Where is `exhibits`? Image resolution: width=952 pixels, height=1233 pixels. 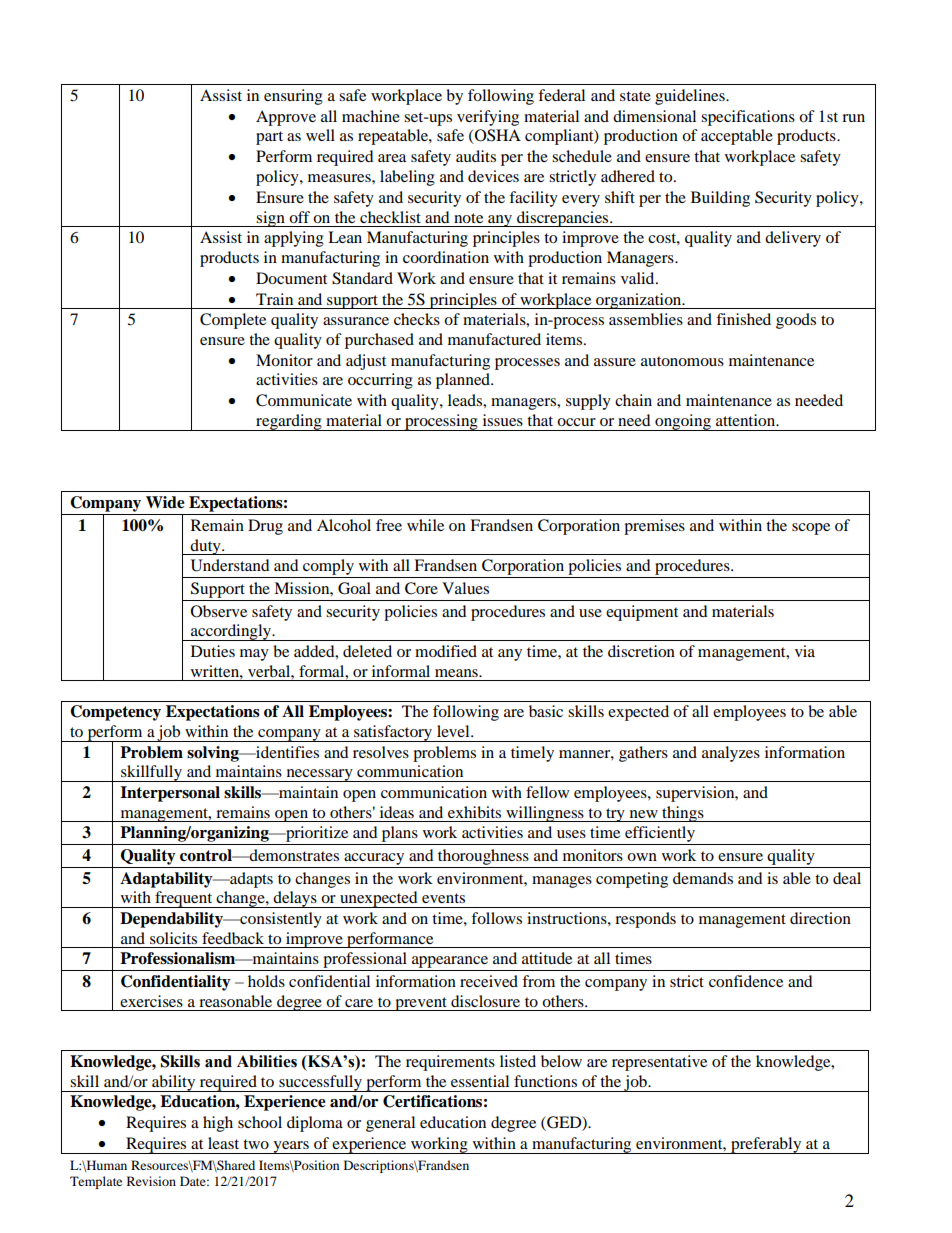 exhibits is located at coordinates (474, 812).
